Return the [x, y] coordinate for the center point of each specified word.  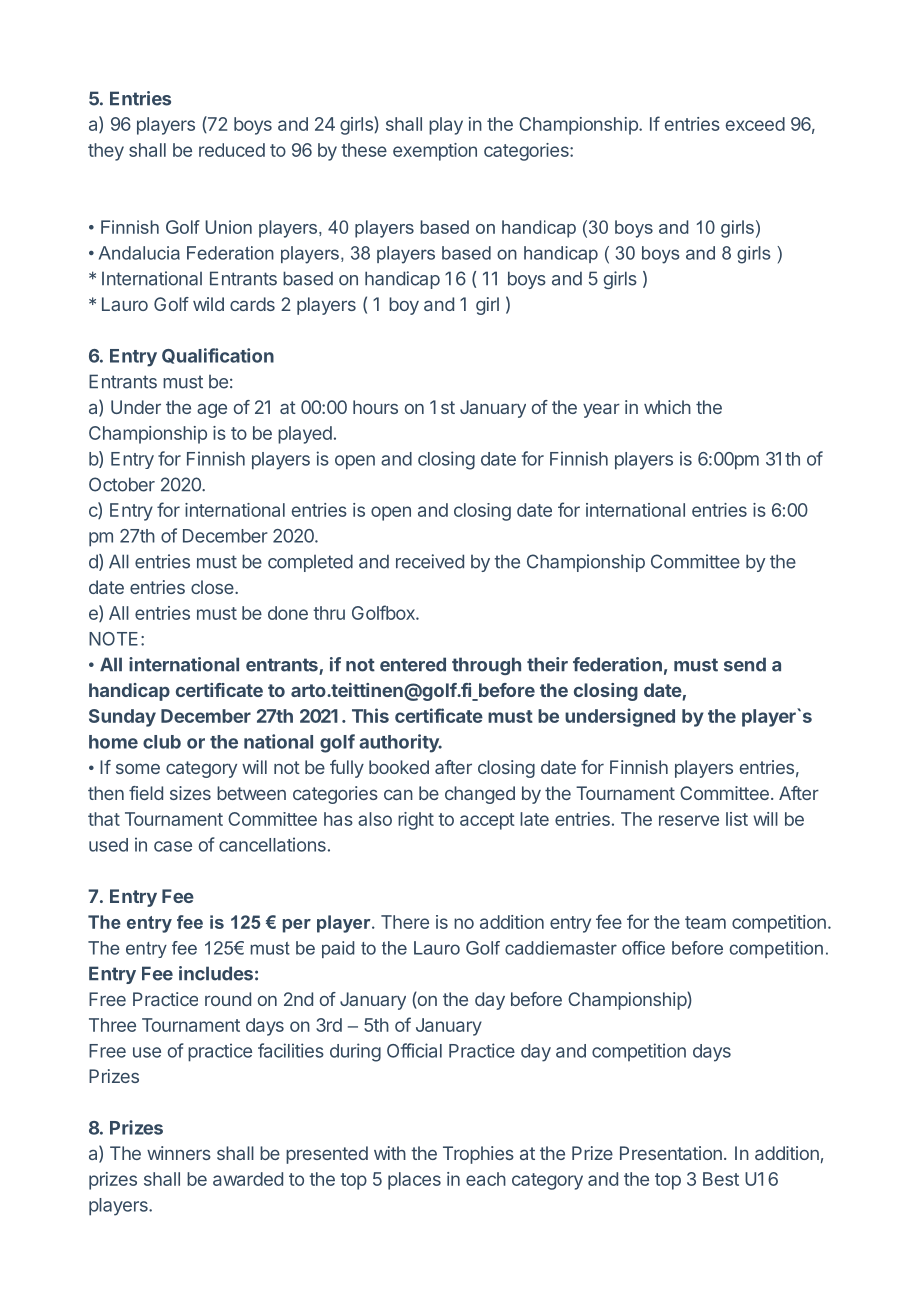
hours [375, 407]
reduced [232, 150]
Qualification [218, 356]
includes [216, 973]
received [430, 561]
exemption [435, 152]
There [405, 922]
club [162, 742]
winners [179, 1153]
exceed [755, 124]
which [667, 407]
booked [399, 767]
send [745, 664]
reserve [689, 820]
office [643, 948]
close [213, 587]
